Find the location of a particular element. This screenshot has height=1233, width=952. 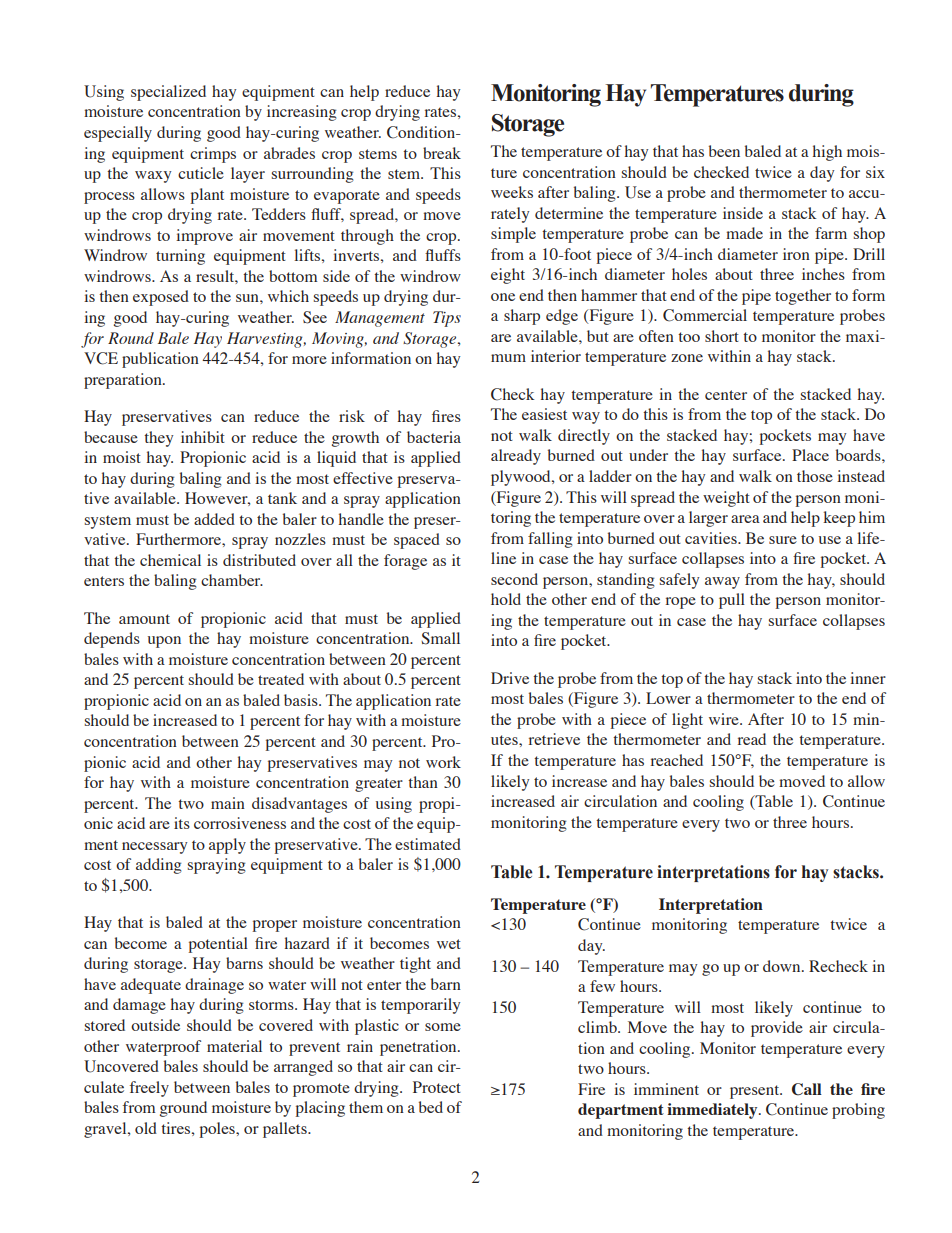

poles is located at coordinates (218, 1130).
